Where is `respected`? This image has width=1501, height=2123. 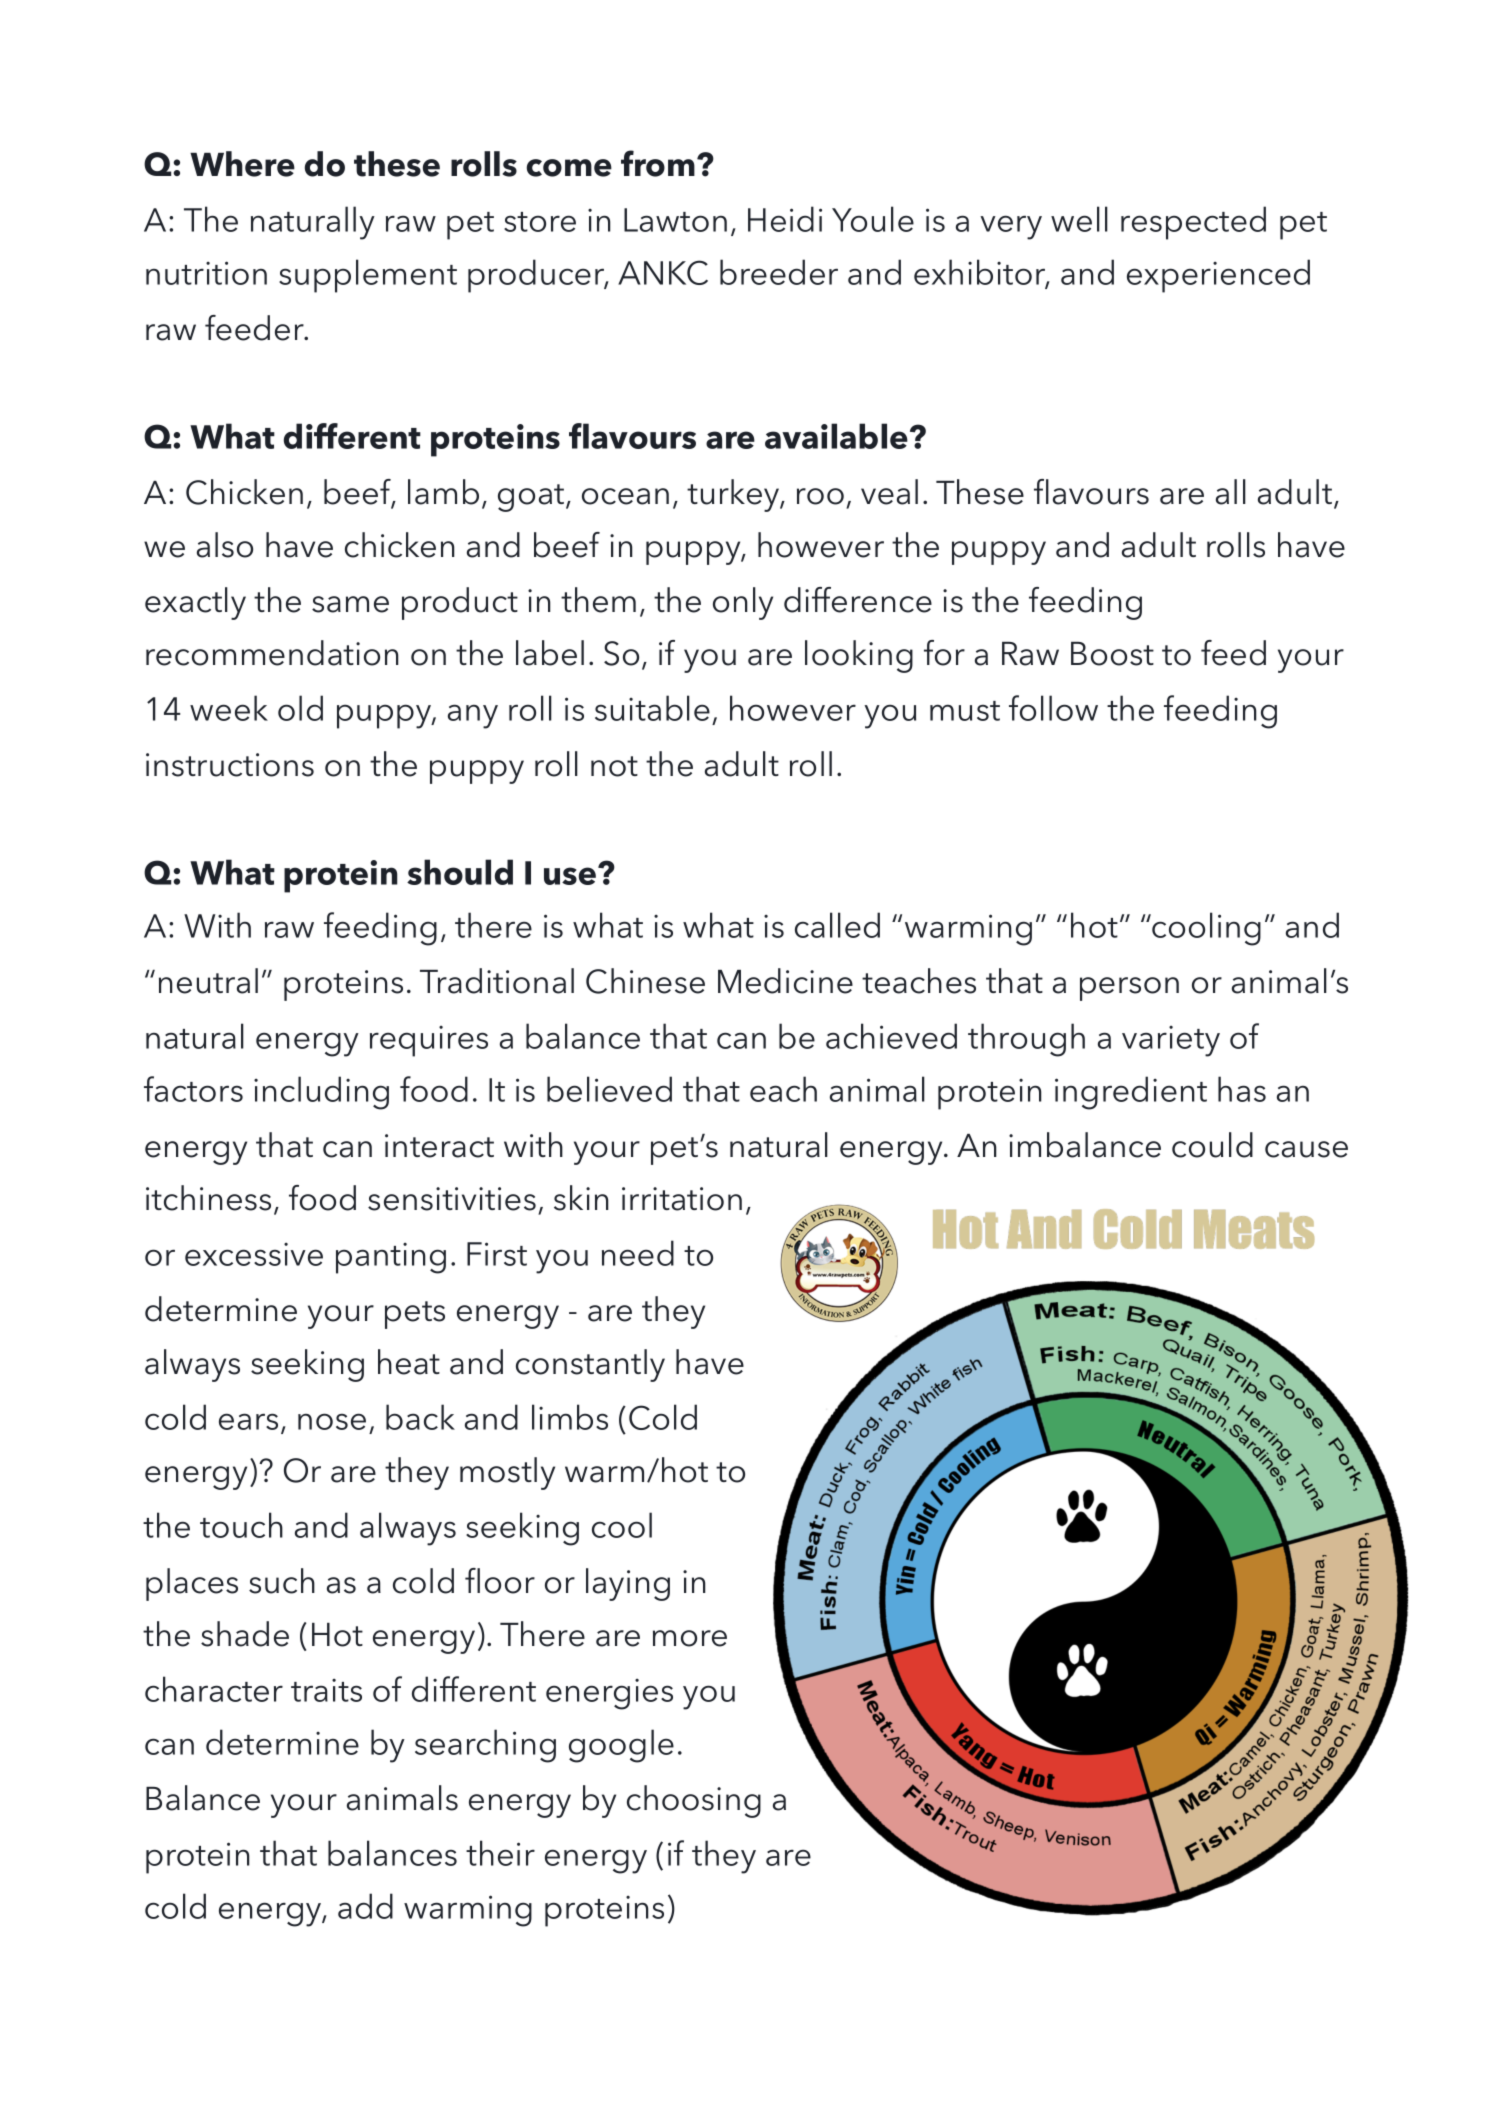 respected is located at coordinates (1193, 223).
